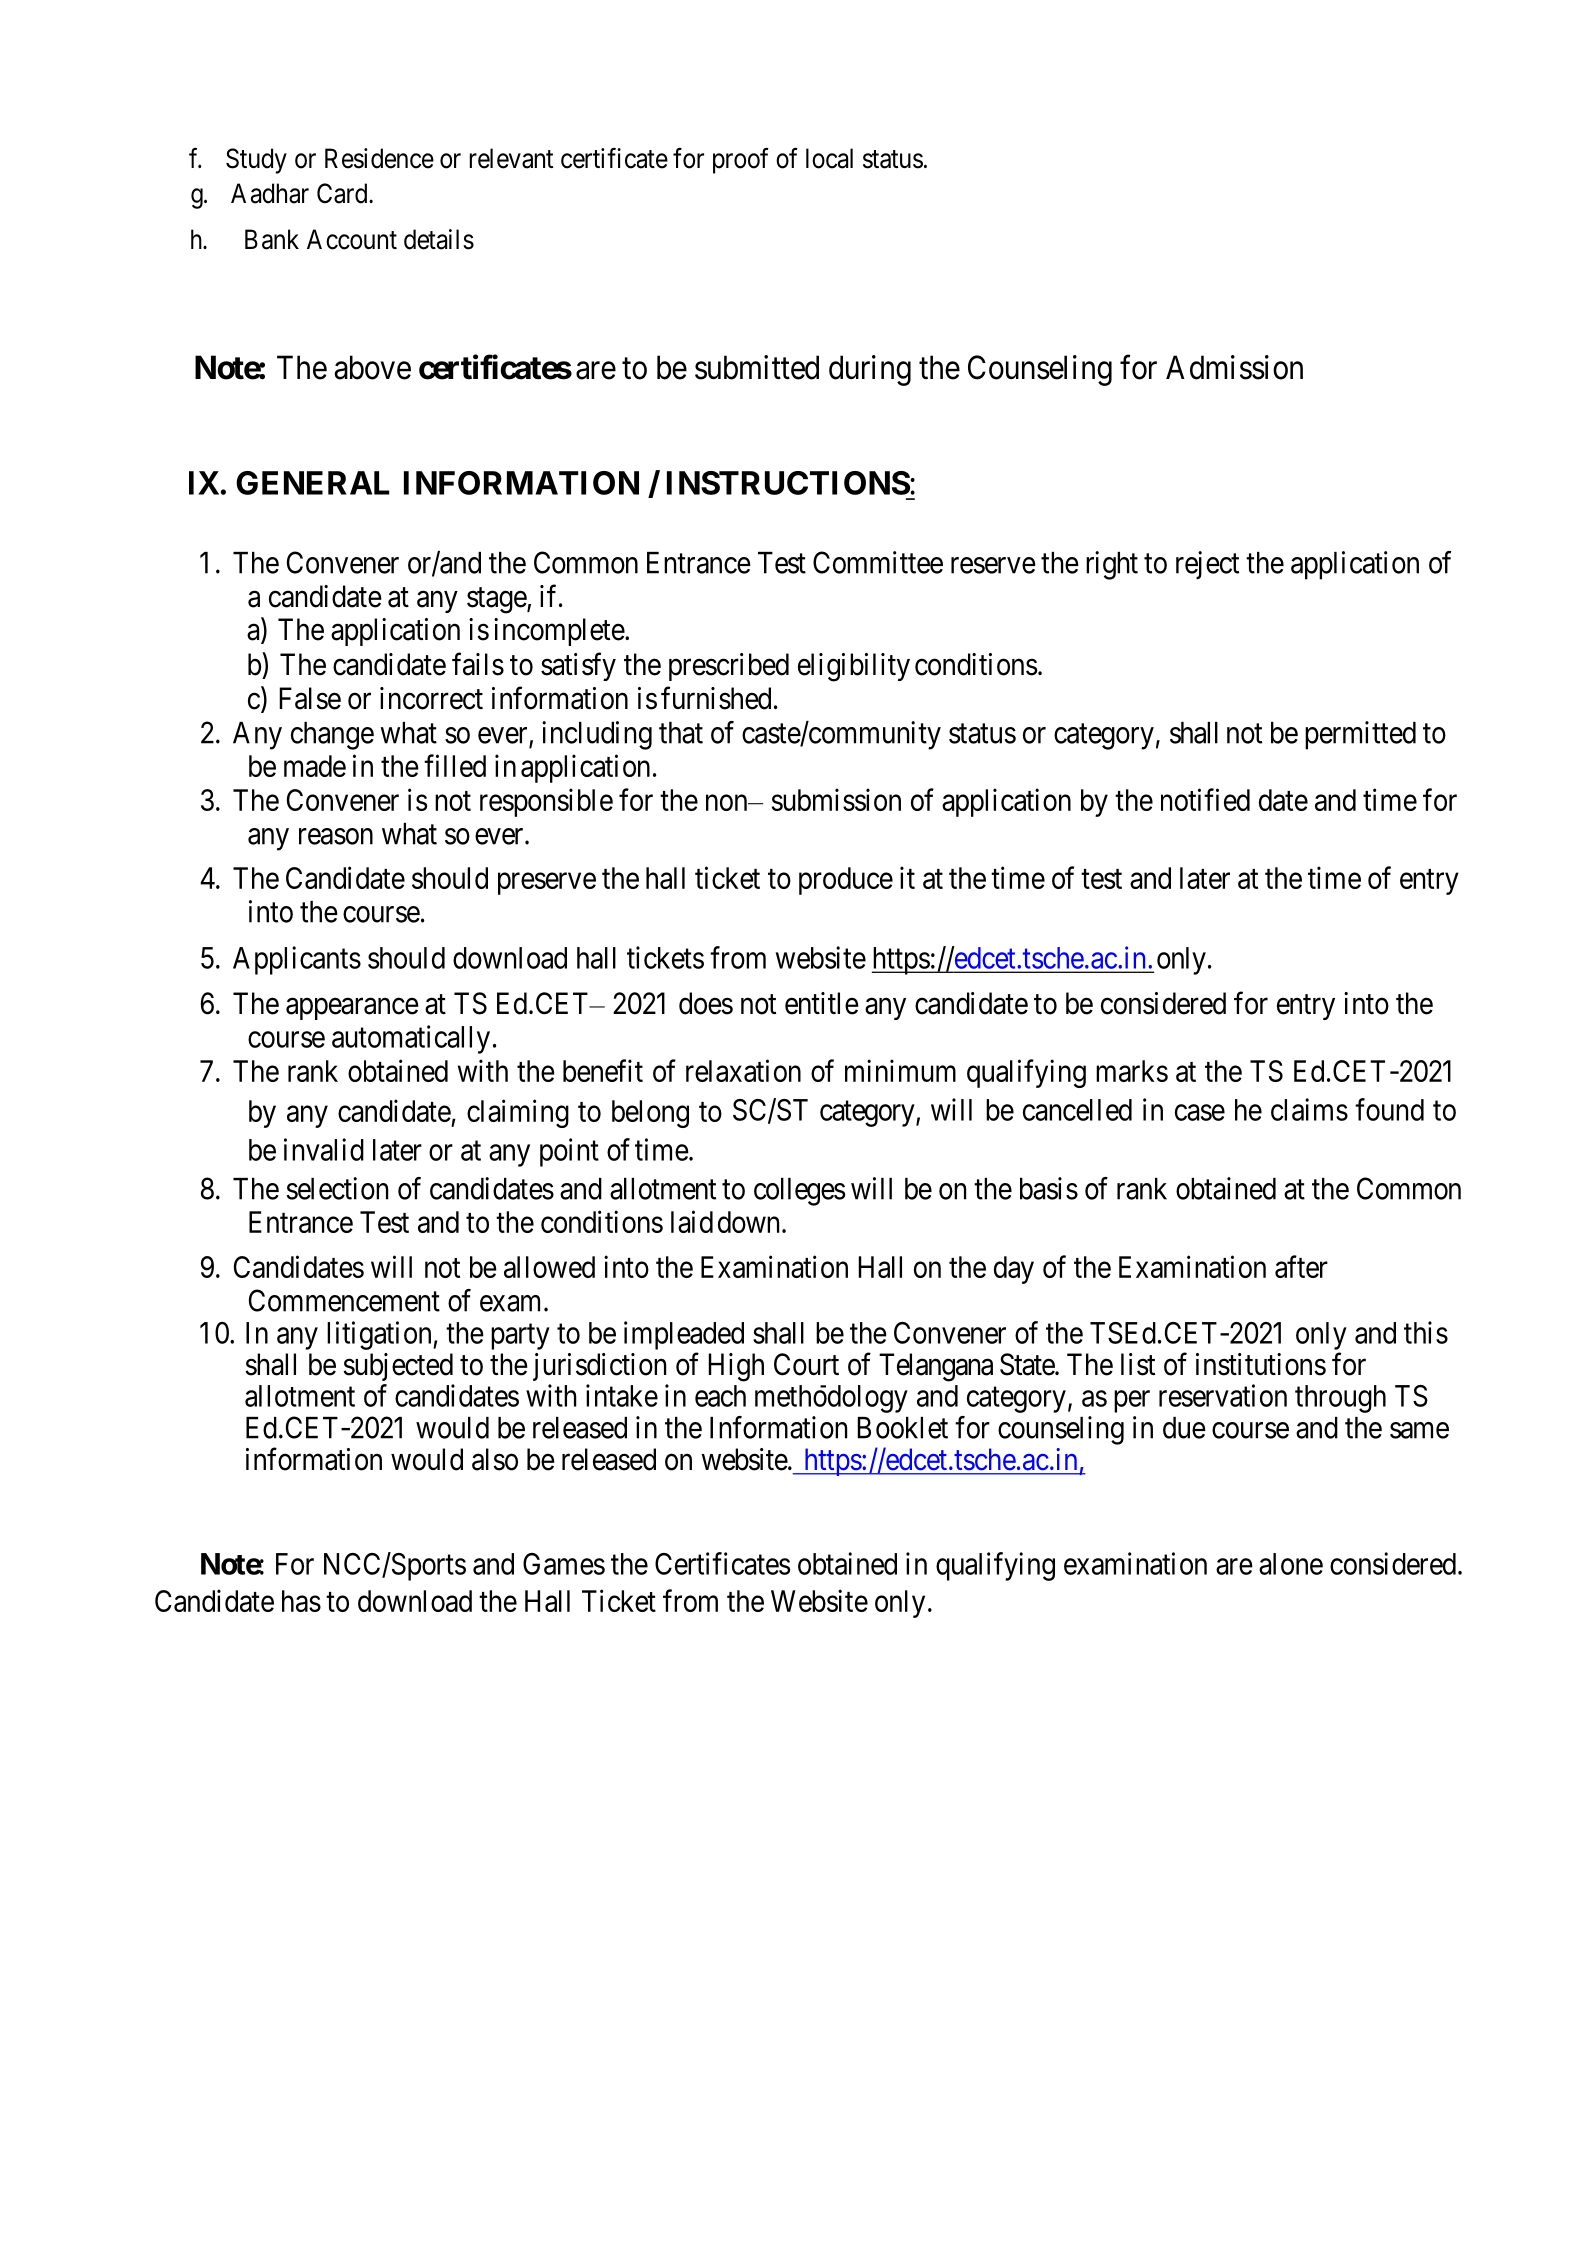 The height and width of the screenshot is (2248, 1587). What do you see at coordinates (301, 1601) in the screenshot?
I see `has` at bounding box center [301, 1601].
